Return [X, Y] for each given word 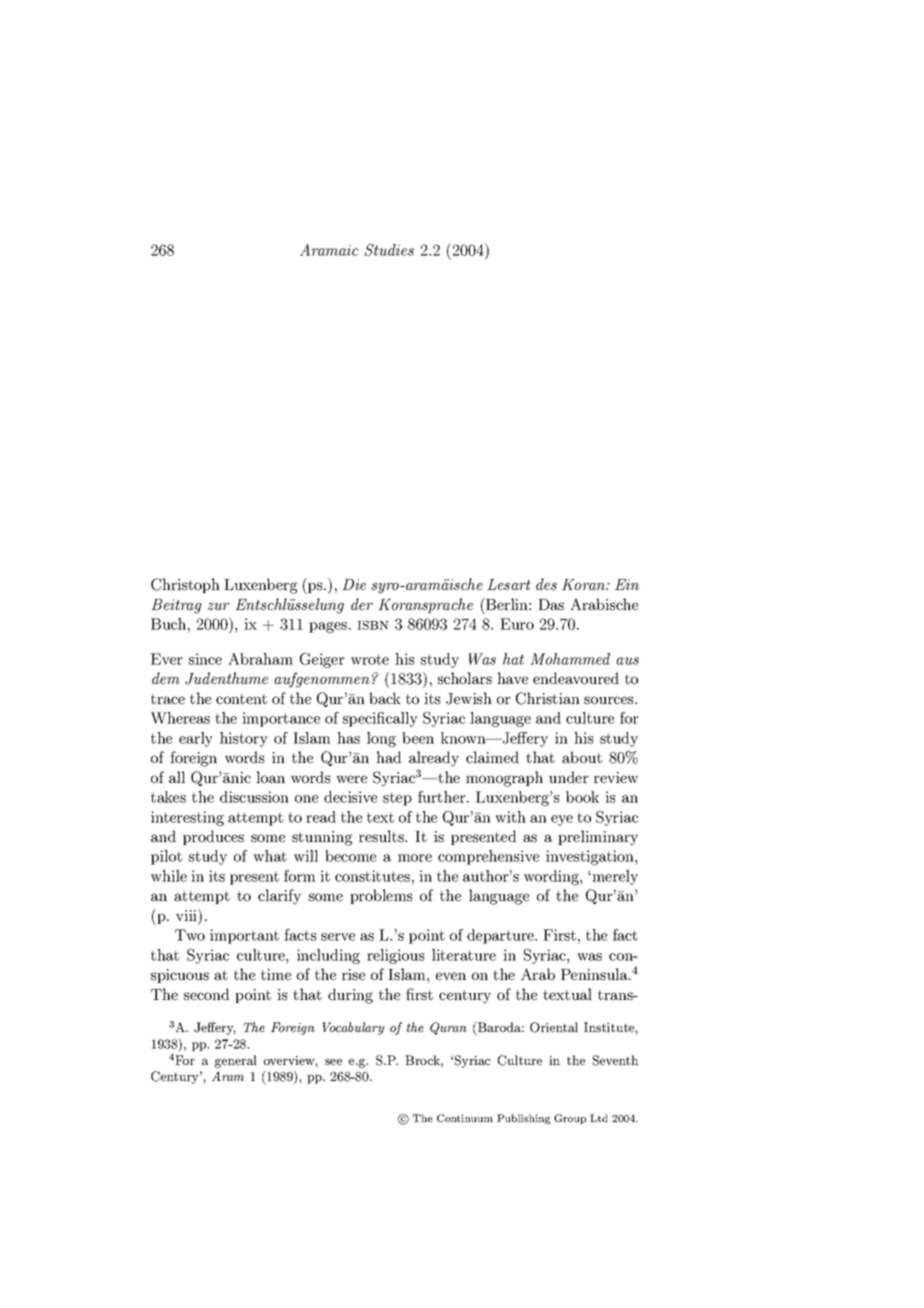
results [382, 836]
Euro [517, 624]
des [546, 584]
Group [570, 1119]
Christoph [185, 585]
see [333, 1062]
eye [562, 820]
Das [551, 604]
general [236, 1061]
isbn [373, 625]
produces [213, 837]
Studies [389, 250]
